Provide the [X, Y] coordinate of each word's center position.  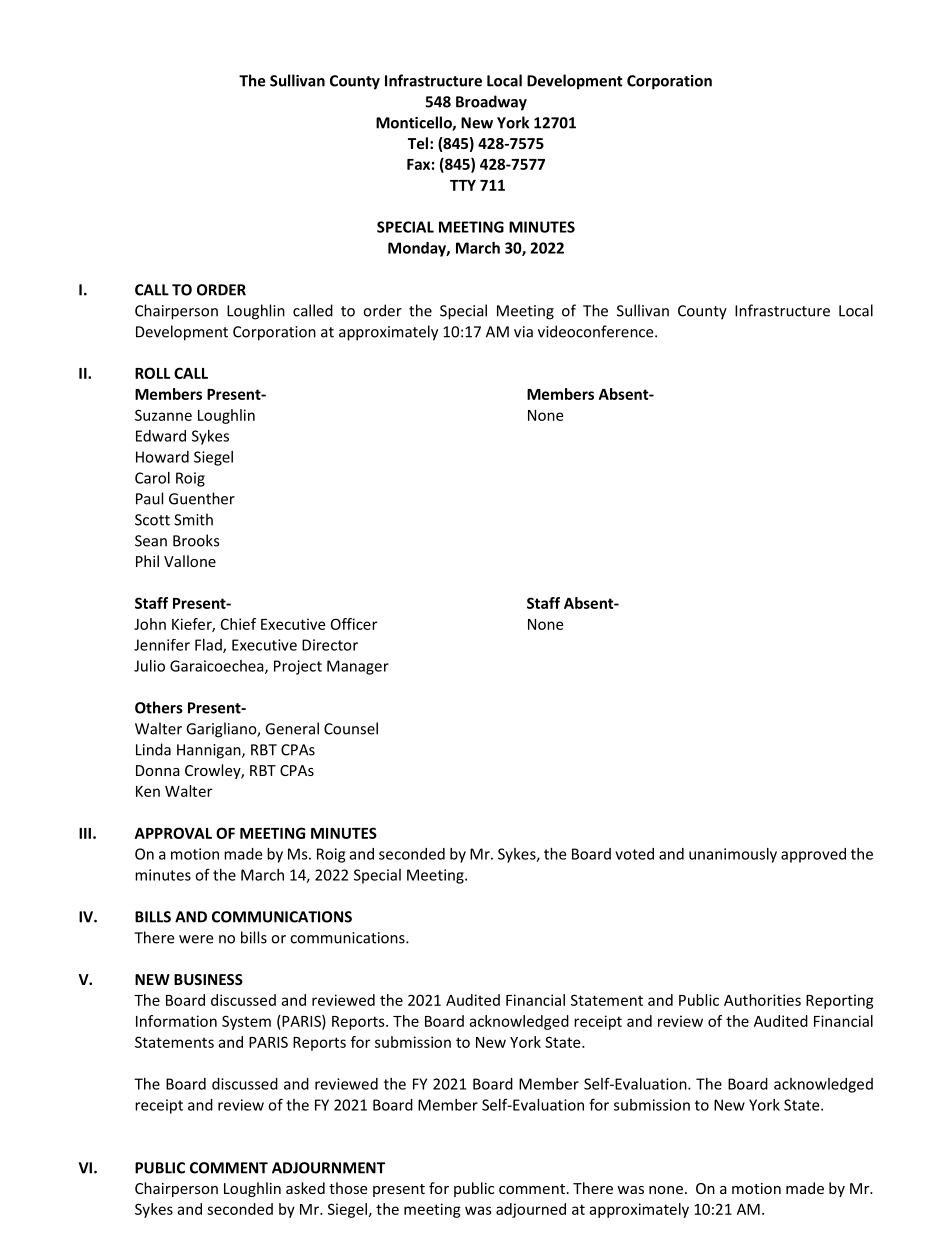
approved [813, 855]
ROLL [152, 373]
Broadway [491, 103]
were [196, 939]
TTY [463, 185]
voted [634, 854]
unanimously [733, 855]
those [348, 1188]
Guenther [202, 498]
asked [305, 1188]
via [523, 332]
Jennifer [162, 645]
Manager [358, 667]
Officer [354, 624]
